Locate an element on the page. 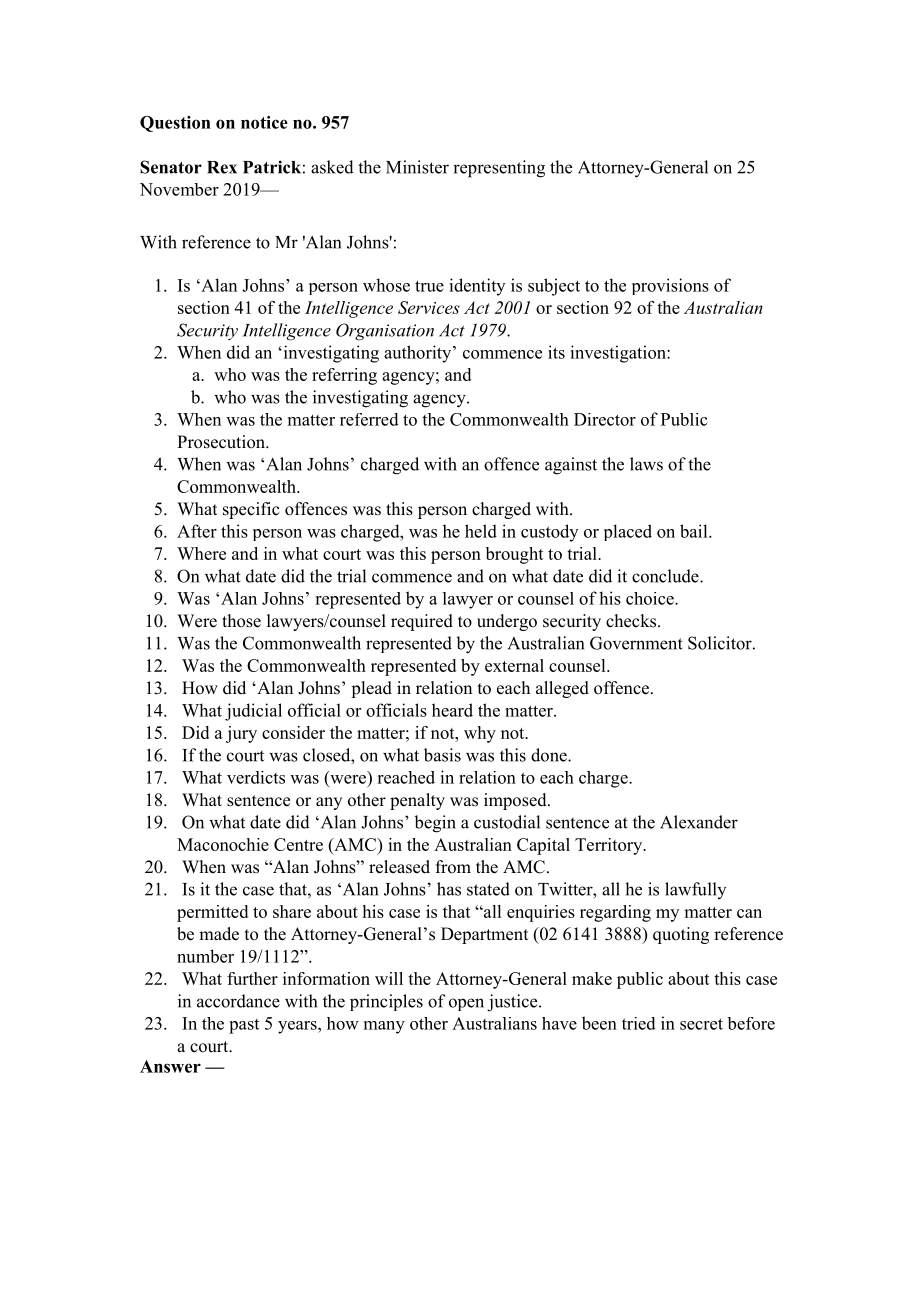 Image resolution: width=924 pixels, height=1308 pixels. provisions is located at coordinates (670, 286).
